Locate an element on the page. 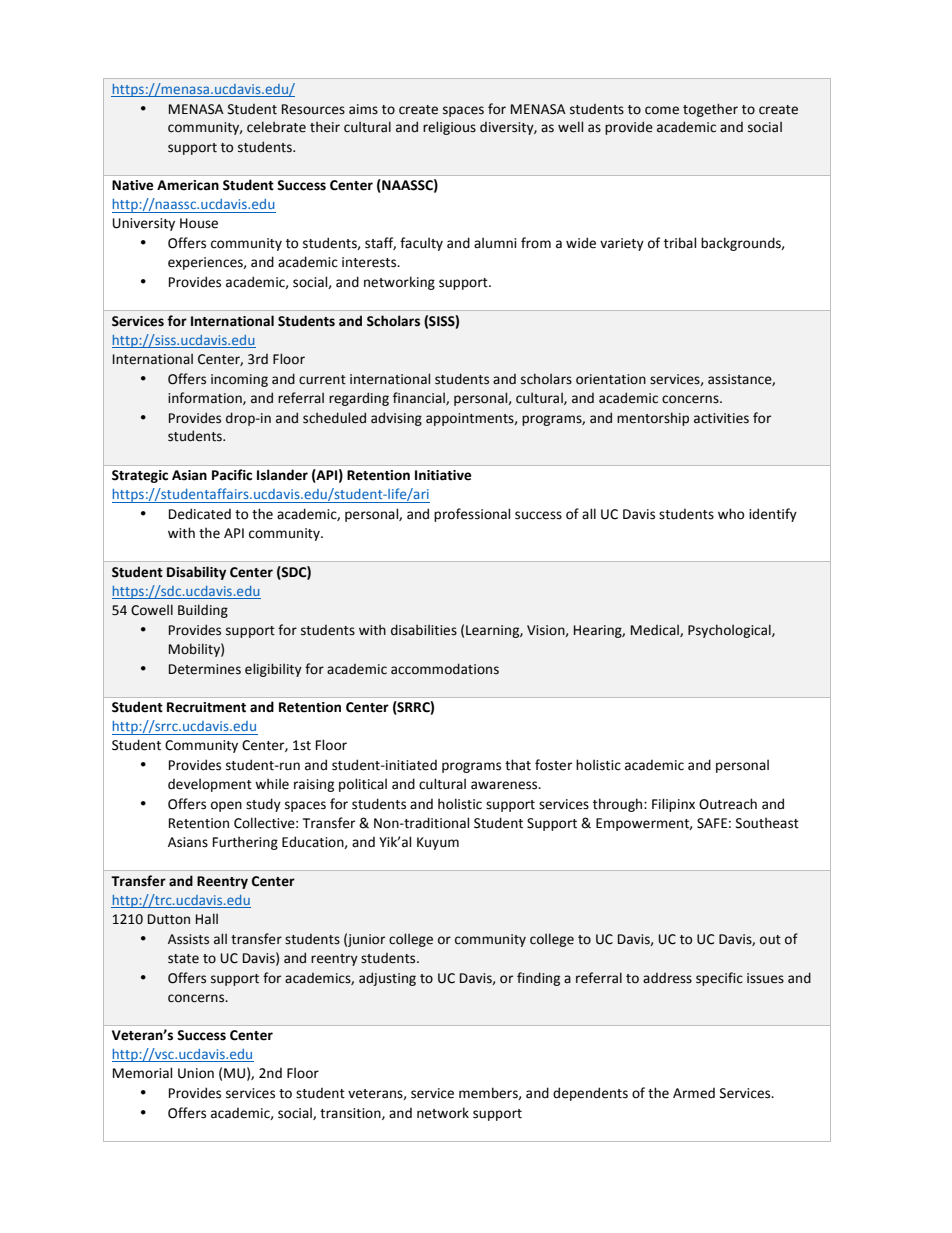 This page has height=1233, width=952. American is located at coordinates (188, 185).
